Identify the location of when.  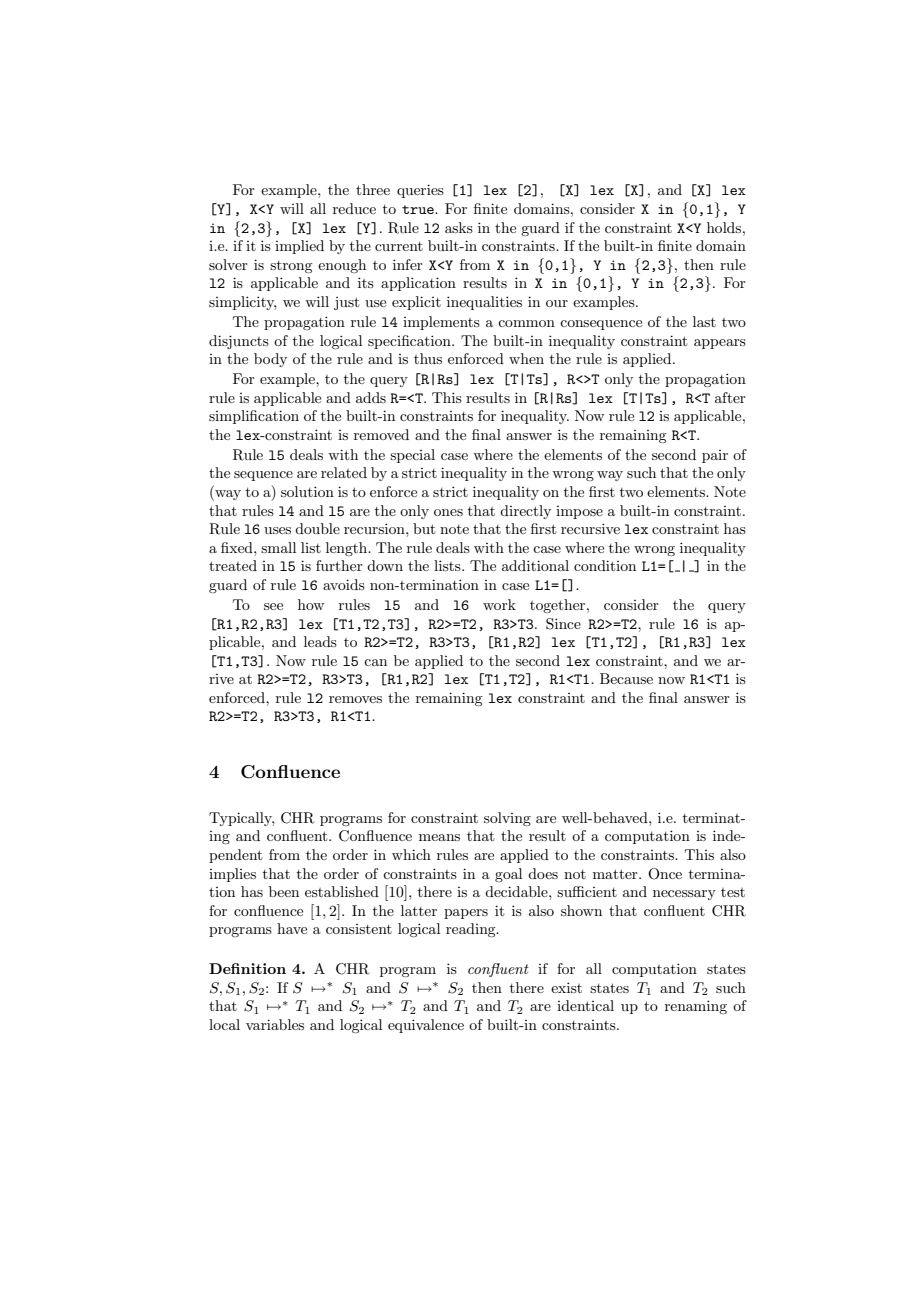
(526, 358).
